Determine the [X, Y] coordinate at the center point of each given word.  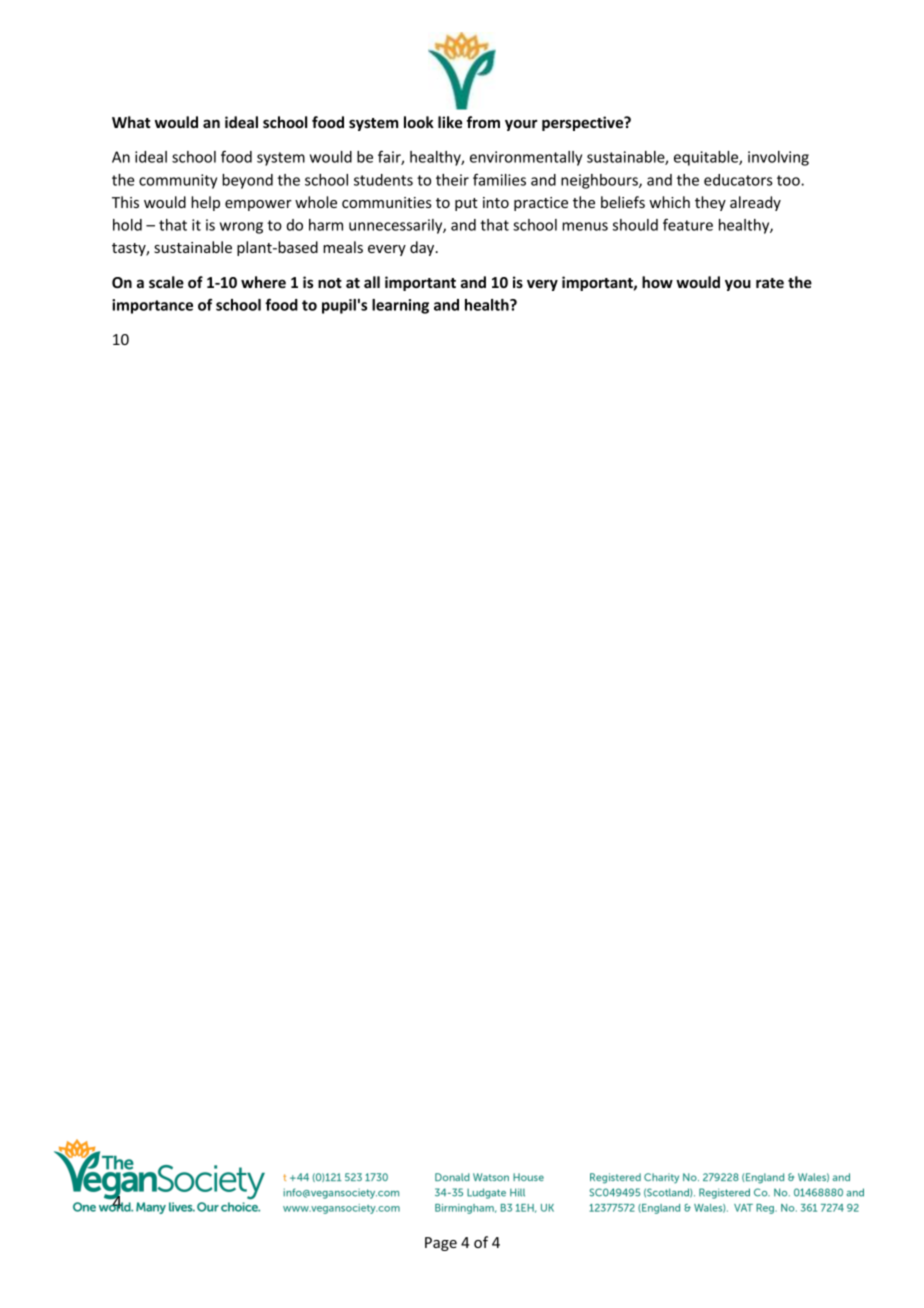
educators [738, 180]
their [452, 180]
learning [400, 306]
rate [770, 283]
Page [441, 1244]
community [178, 181]
